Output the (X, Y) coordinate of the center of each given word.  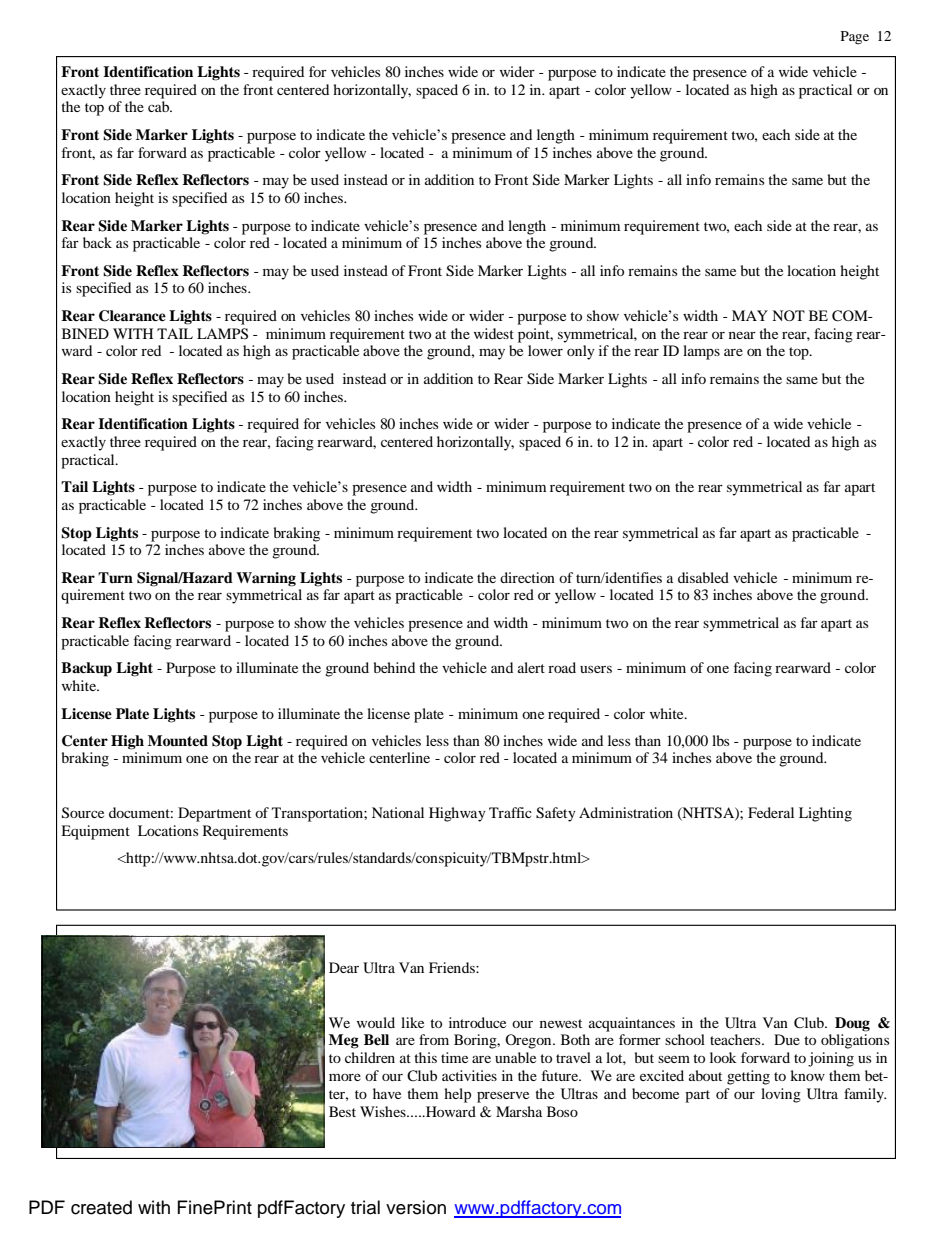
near (742, 335)
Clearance (132, 316)
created (101, 1207)
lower (545, 350)
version (416, 1207)
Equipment (95, 832)
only (581, 352)
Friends (453, 967)
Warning (266, 579)
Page (855, 38)
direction (527, 577)
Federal (771, 812)
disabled (703, 577)
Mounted (178, 741)
